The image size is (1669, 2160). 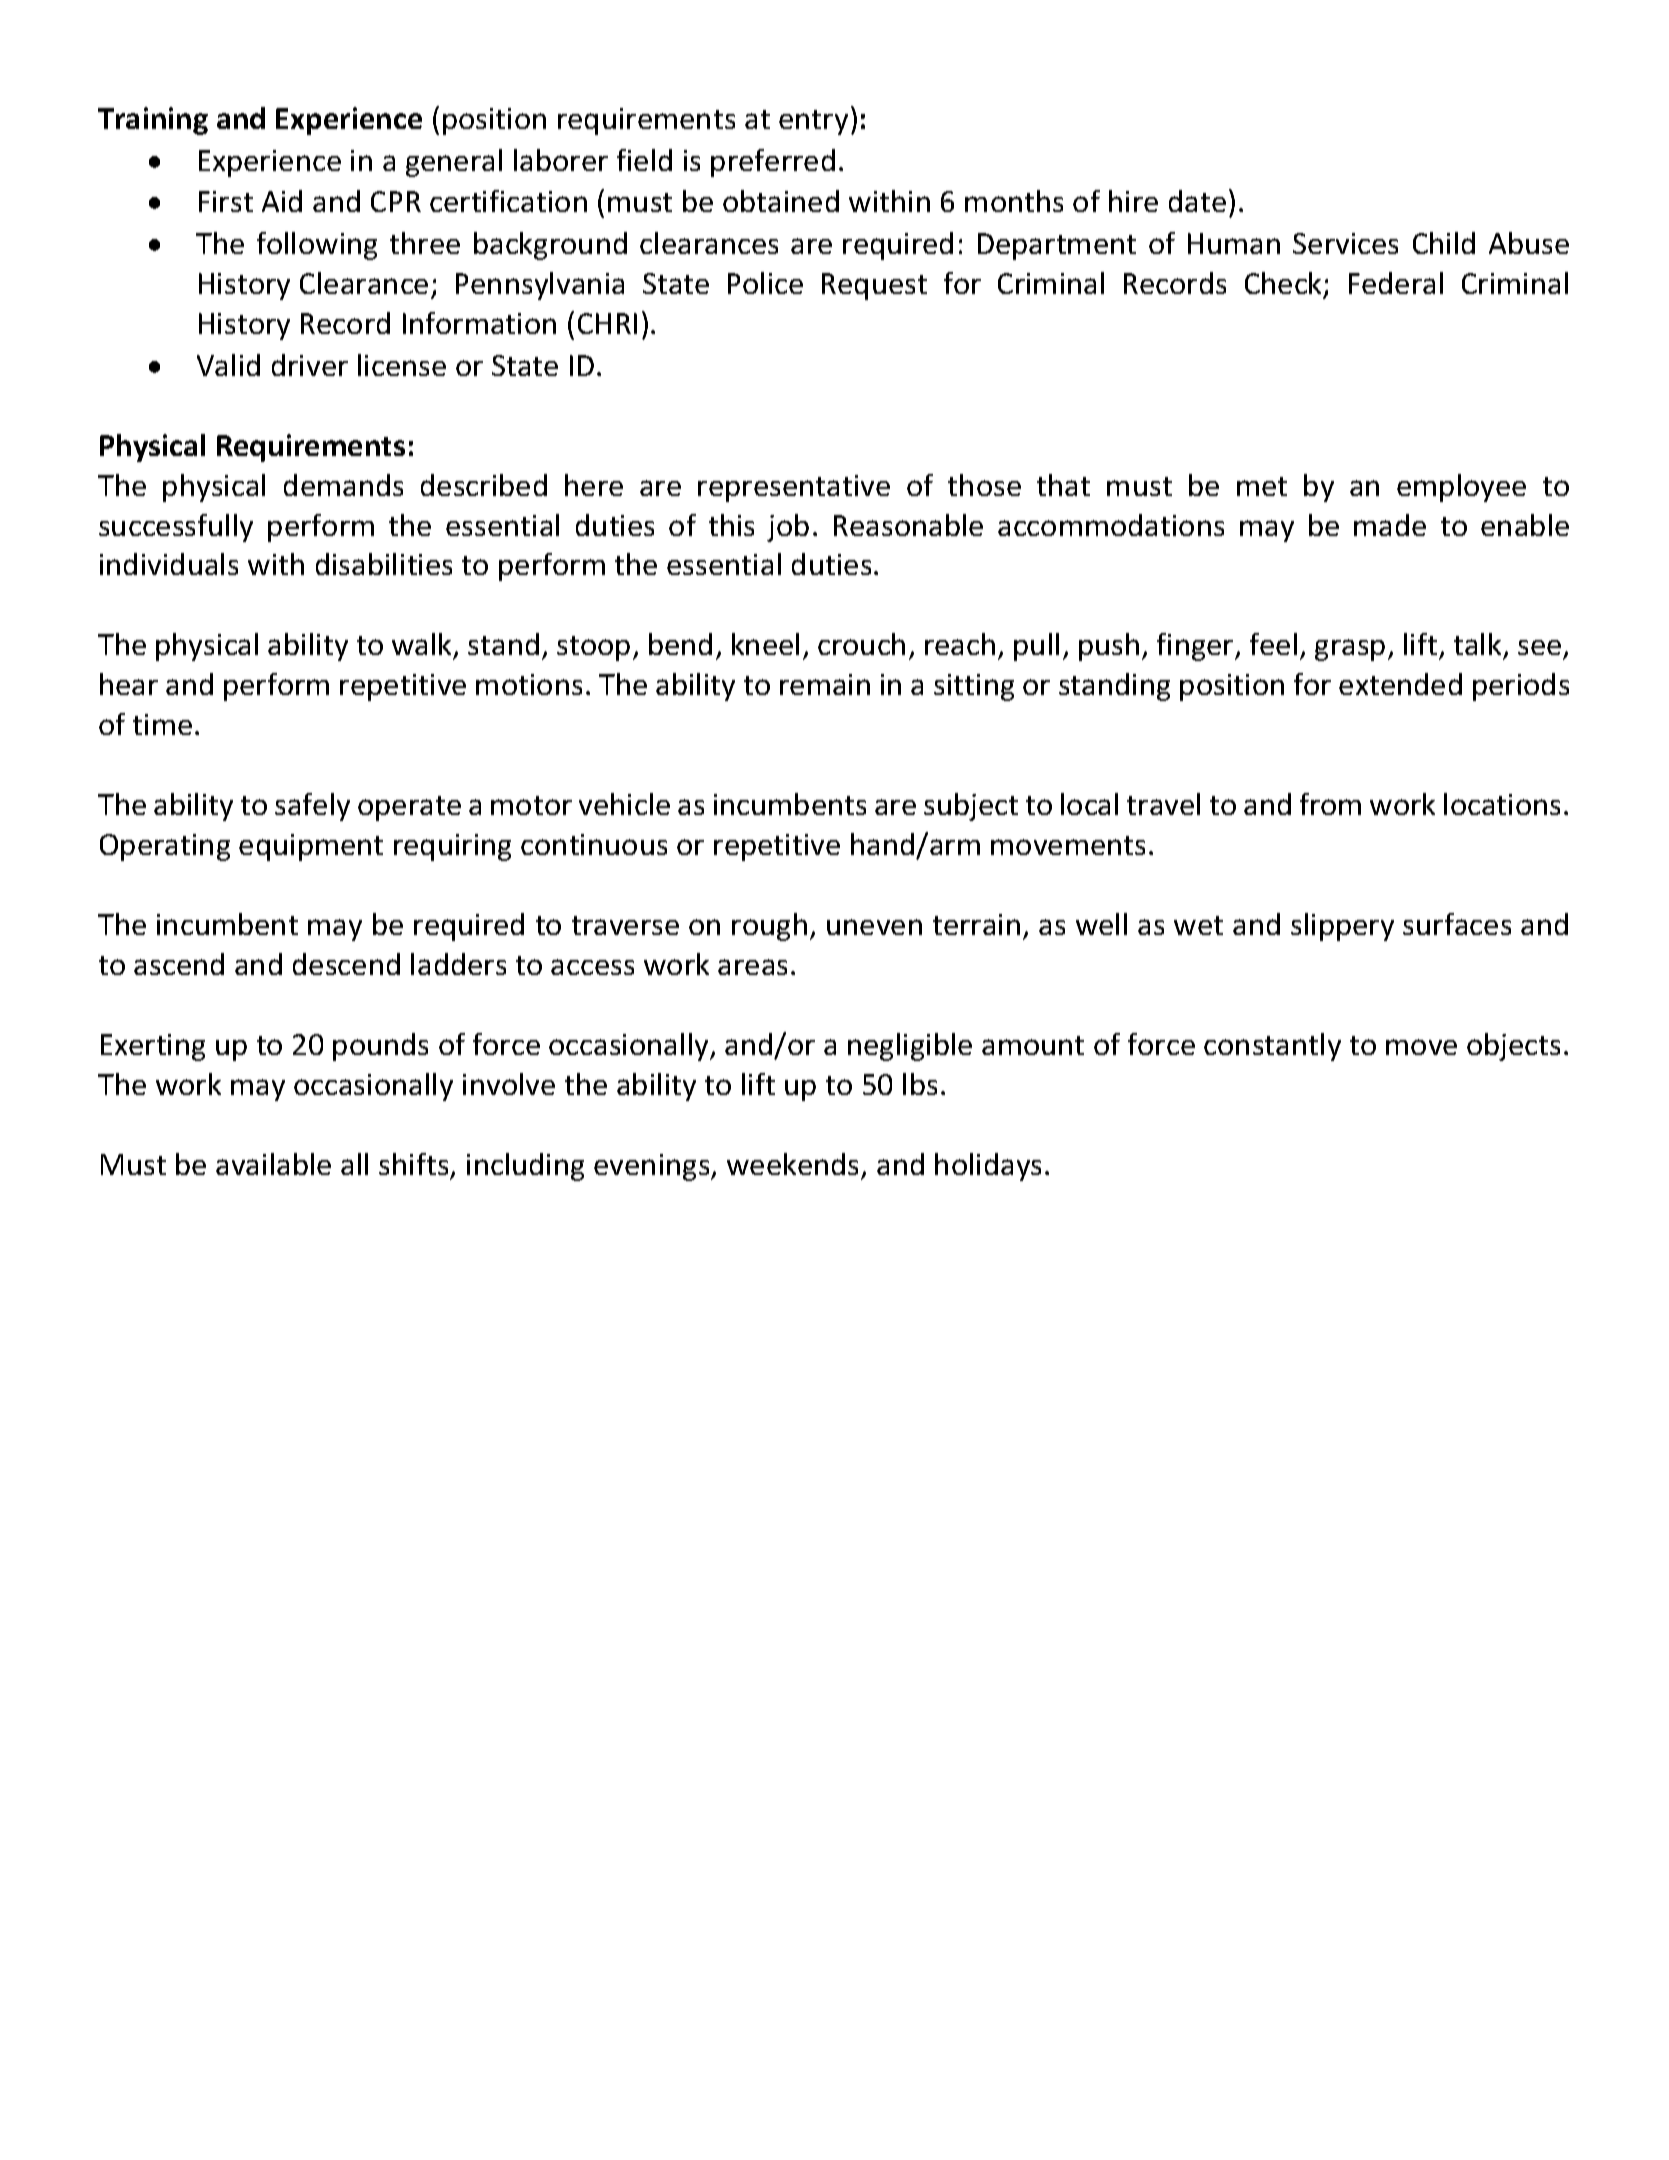 I want to click on date, so click(x=1197, y=201).
